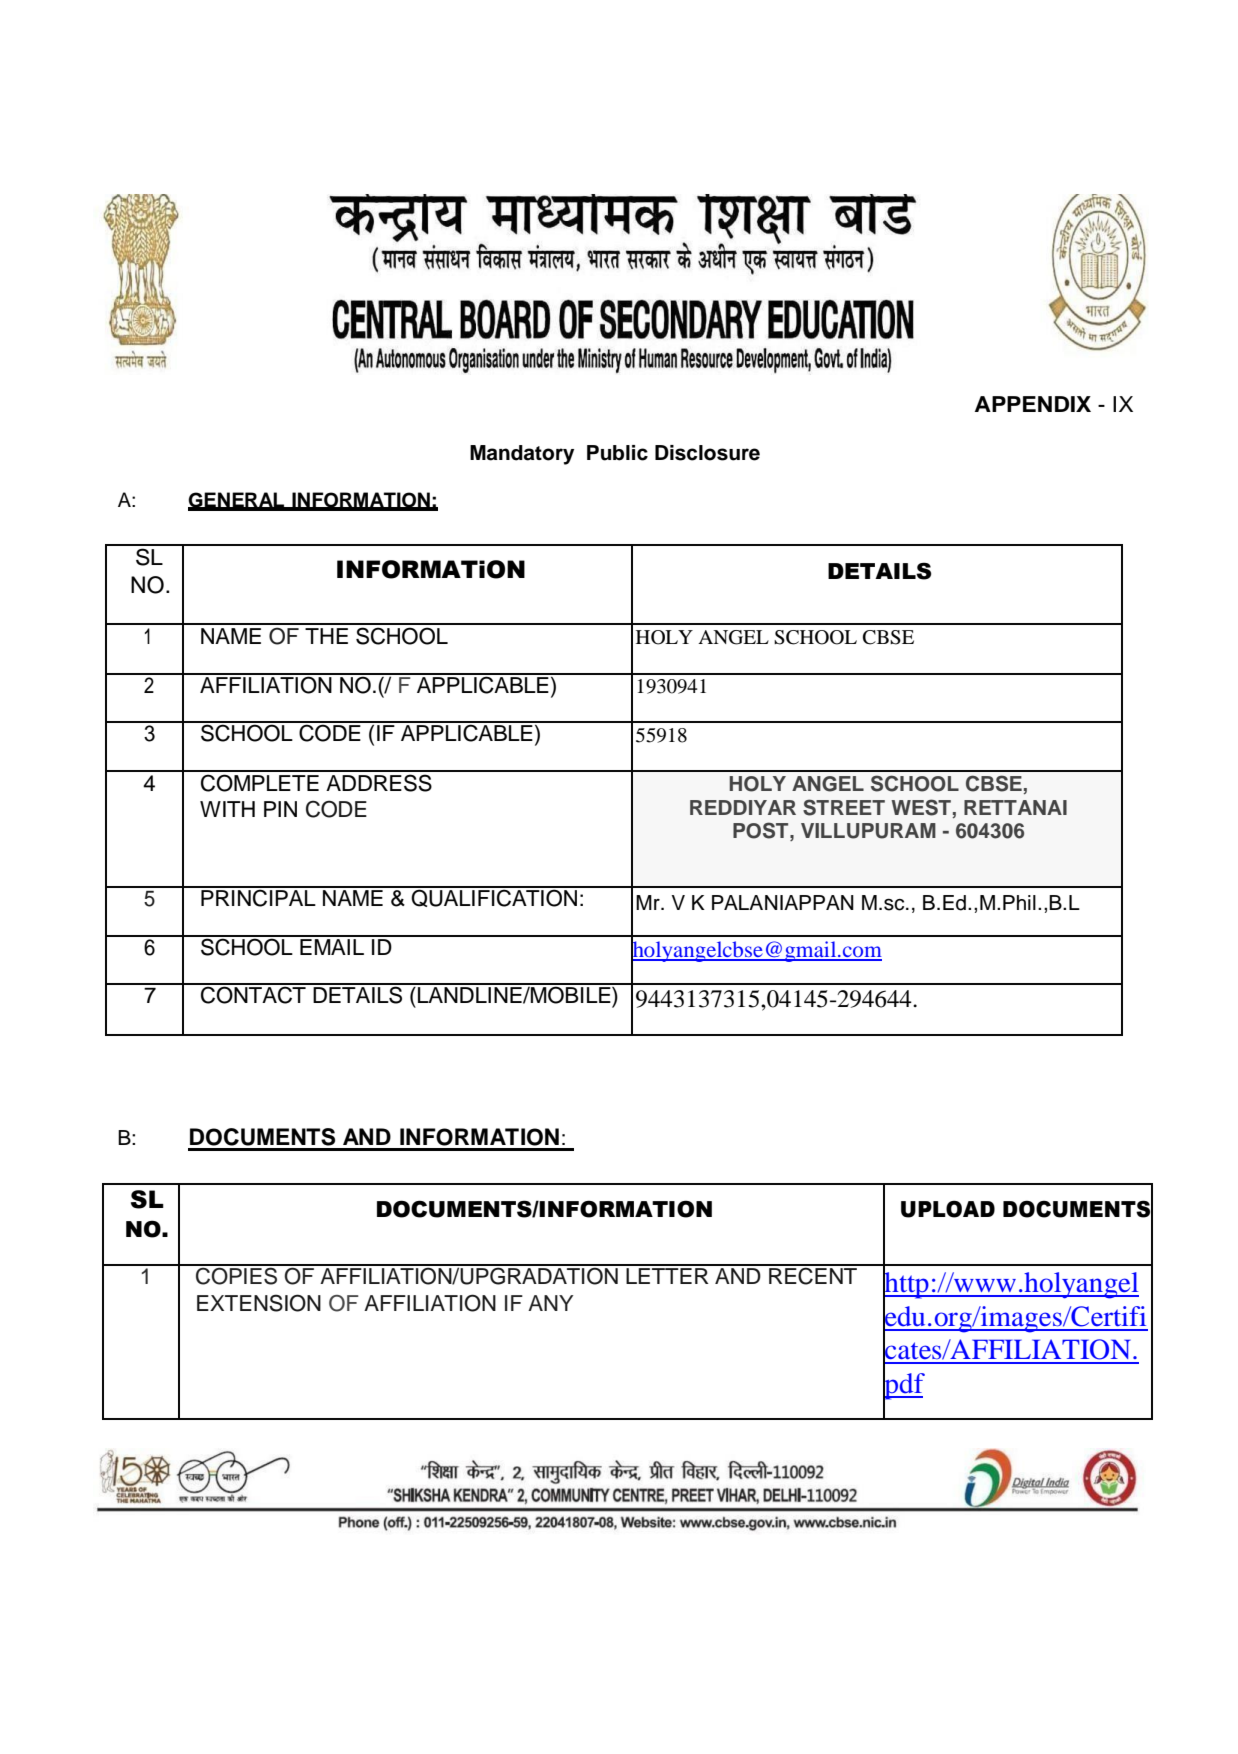  I want to click on RECENT, so click(813, 1275).
